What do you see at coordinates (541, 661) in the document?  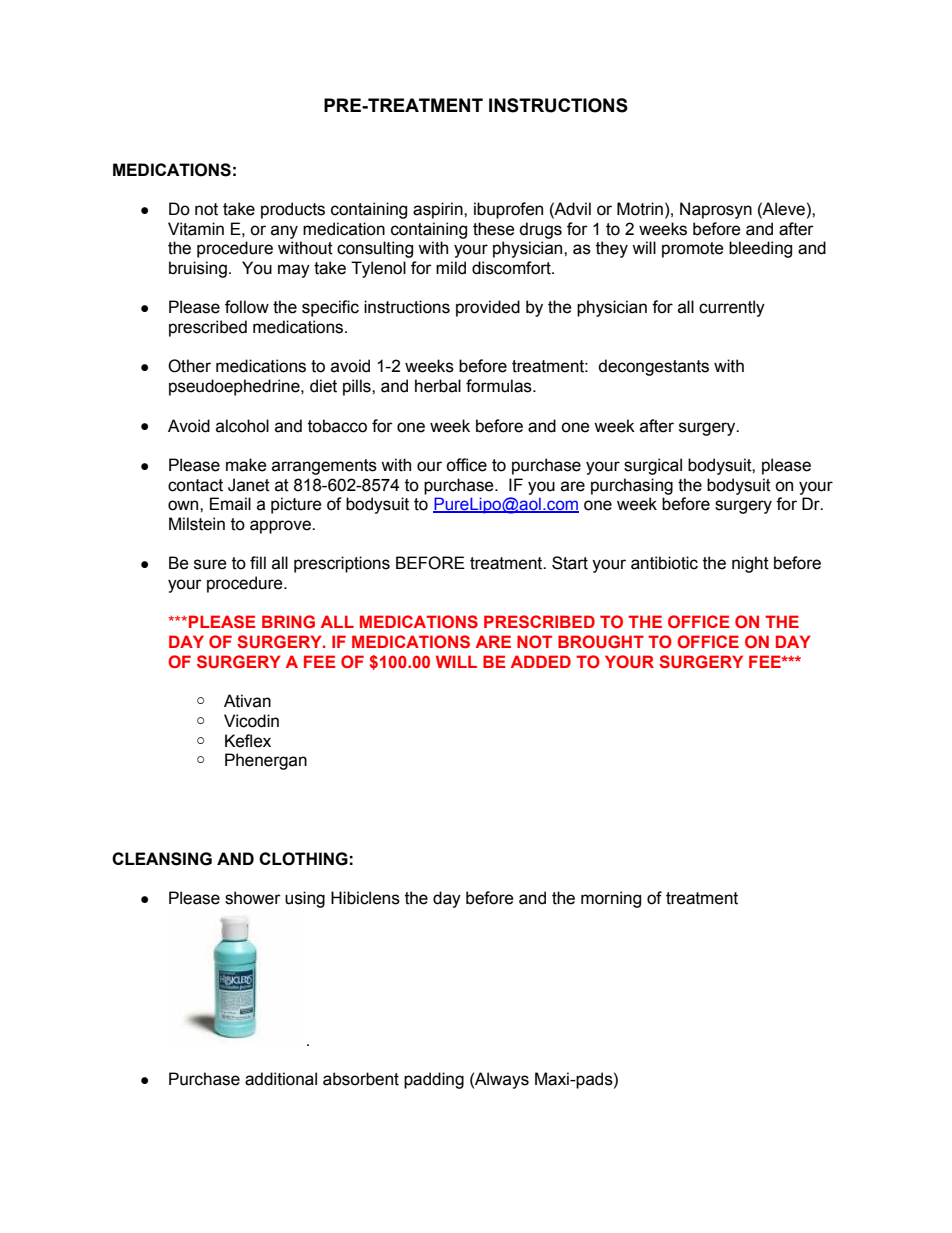 I see `ADDED` at bounding box center [541, 661].
